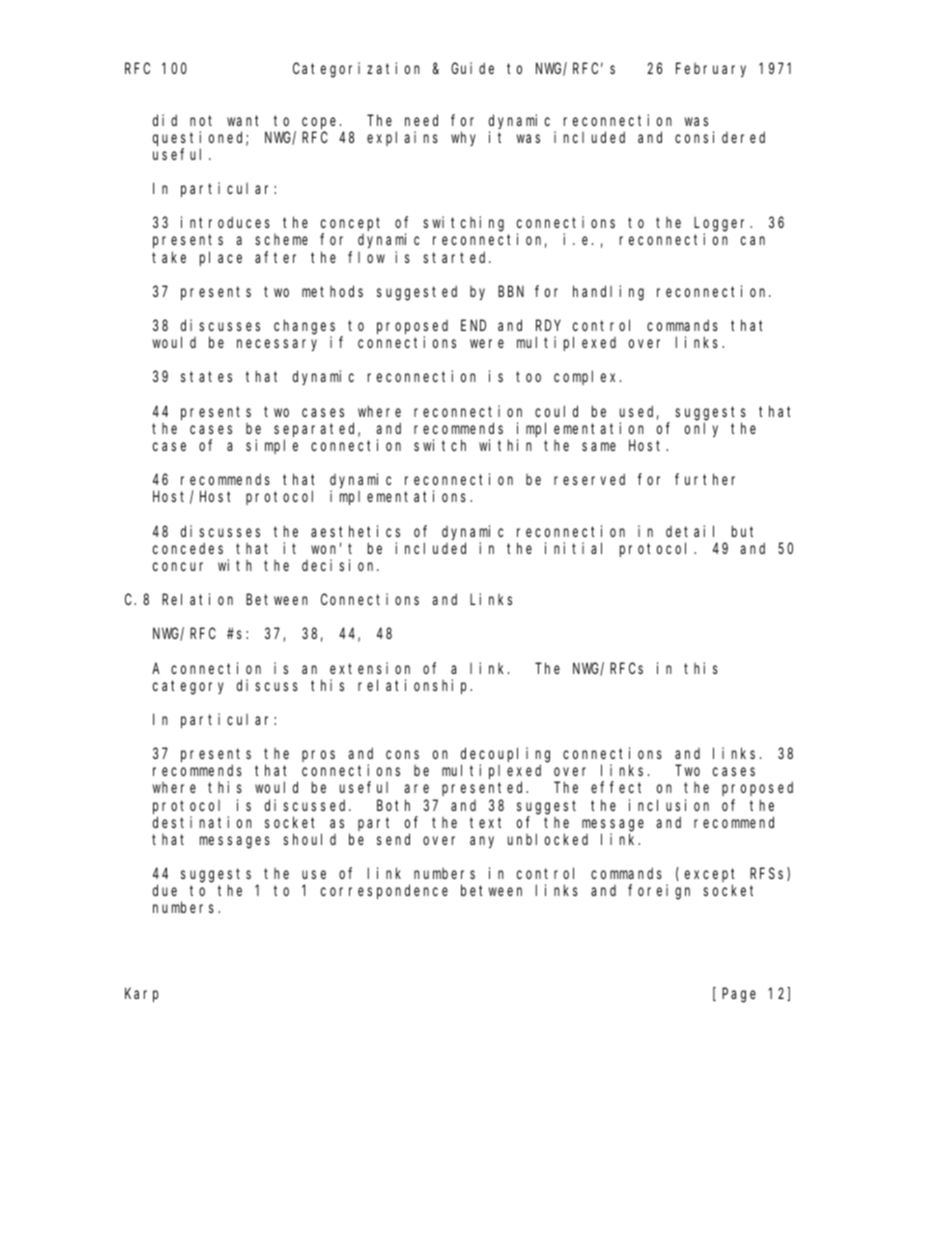 Image resolution: width=952 pixels, height=1233 pixels. What do you see at coordinates (165, 120) in the screenshot?
I see `did` at bounding box center [165, 120].
